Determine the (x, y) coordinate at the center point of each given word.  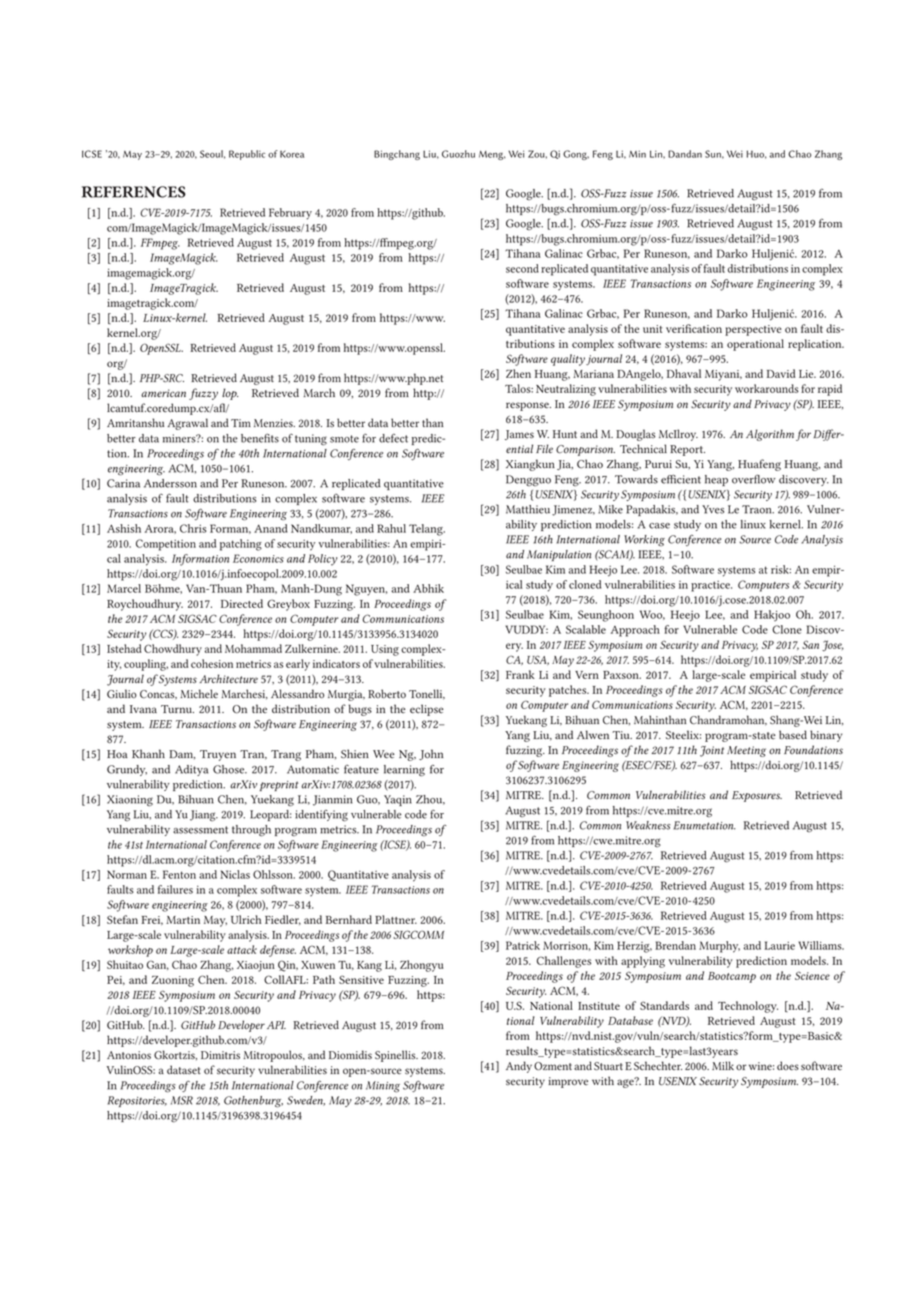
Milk (723, 1065)
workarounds (767, 388)
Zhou (430, 800)
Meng (492, 155)
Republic (247, 155)
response (528, 406)
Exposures (757, 796)
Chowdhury (173, 650)
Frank (520, 674)
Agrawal (187, 424)
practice (711, 586)
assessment (200, 830)
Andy (519, 1067)
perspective (753, 330)
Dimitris (220, 1055)
